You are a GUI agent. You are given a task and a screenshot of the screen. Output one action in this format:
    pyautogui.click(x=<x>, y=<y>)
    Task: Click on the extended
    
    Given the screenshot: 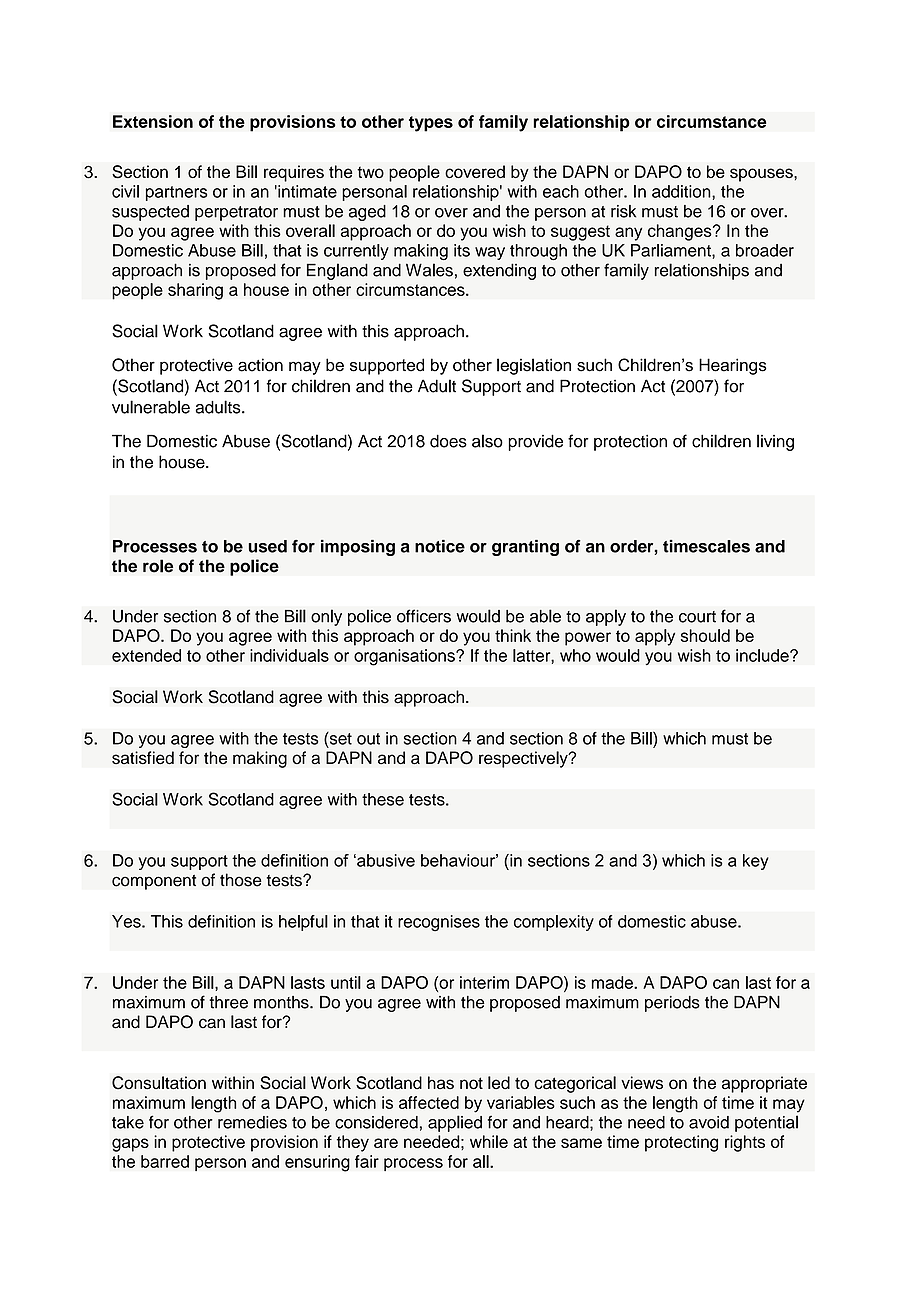 What is the action you would take?
    pyautogui.click(x=146, y=655)
